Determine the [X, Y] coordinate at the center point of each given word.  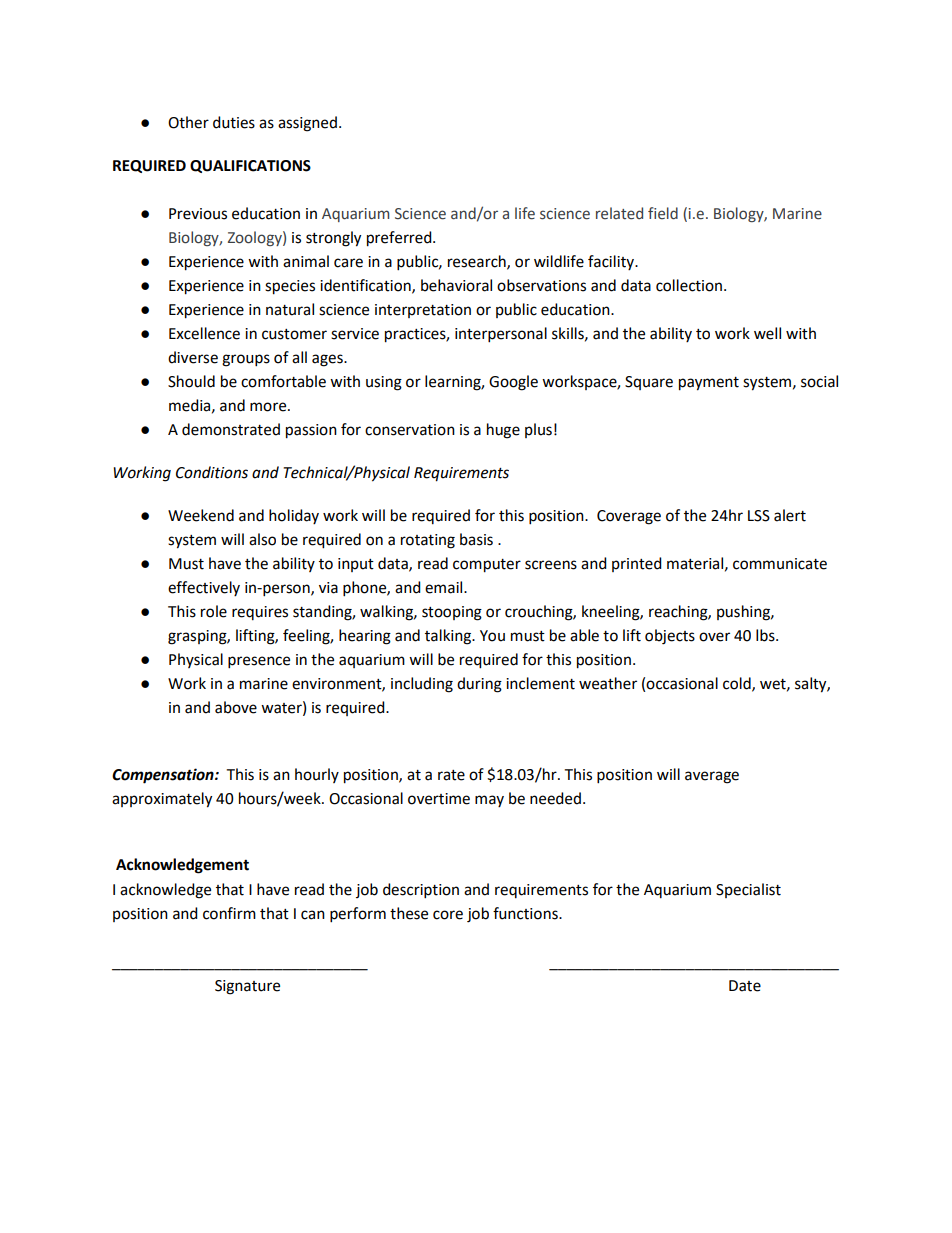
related [619, 213]
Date [745, 986]
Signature [247, 987]
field [663, 213]
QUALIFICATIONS [250, 166]
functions [526, 913]
